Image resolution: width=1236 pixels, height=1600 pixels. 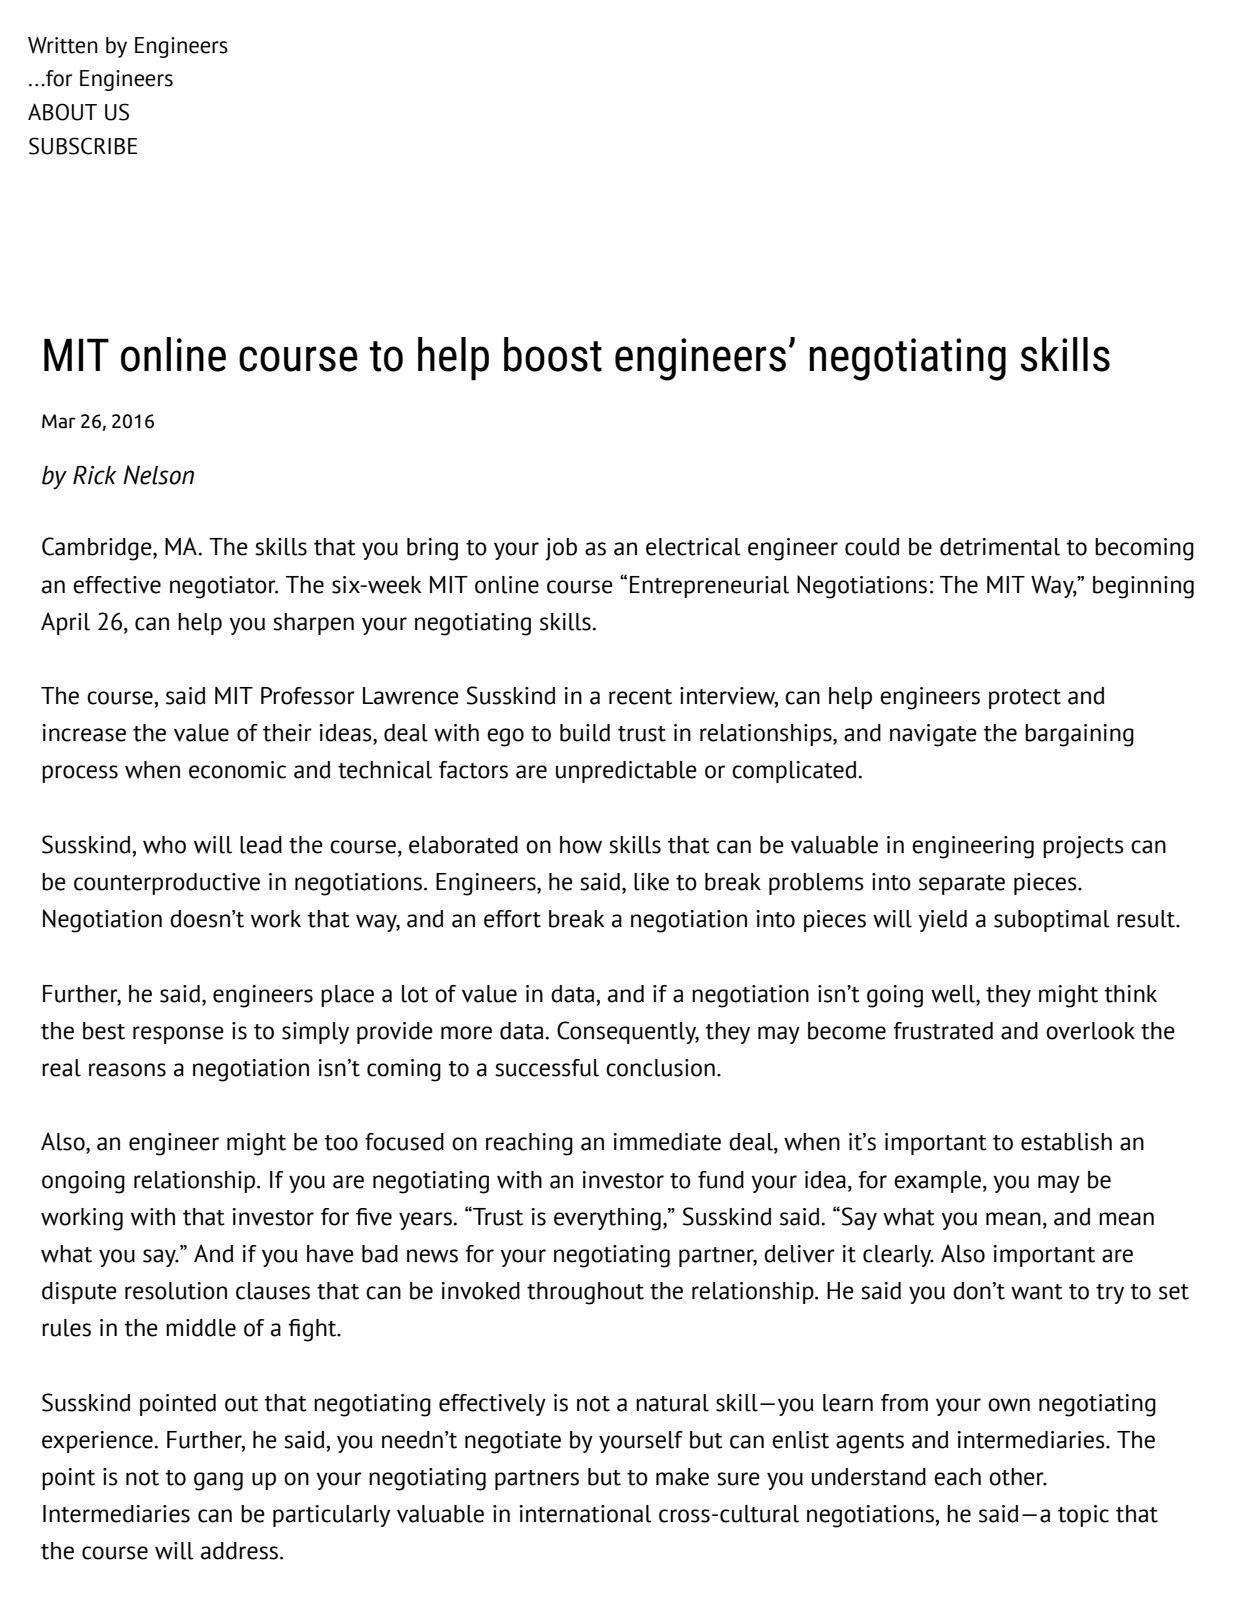 I want to click on detrimental, so click(x=1000, y=547).
